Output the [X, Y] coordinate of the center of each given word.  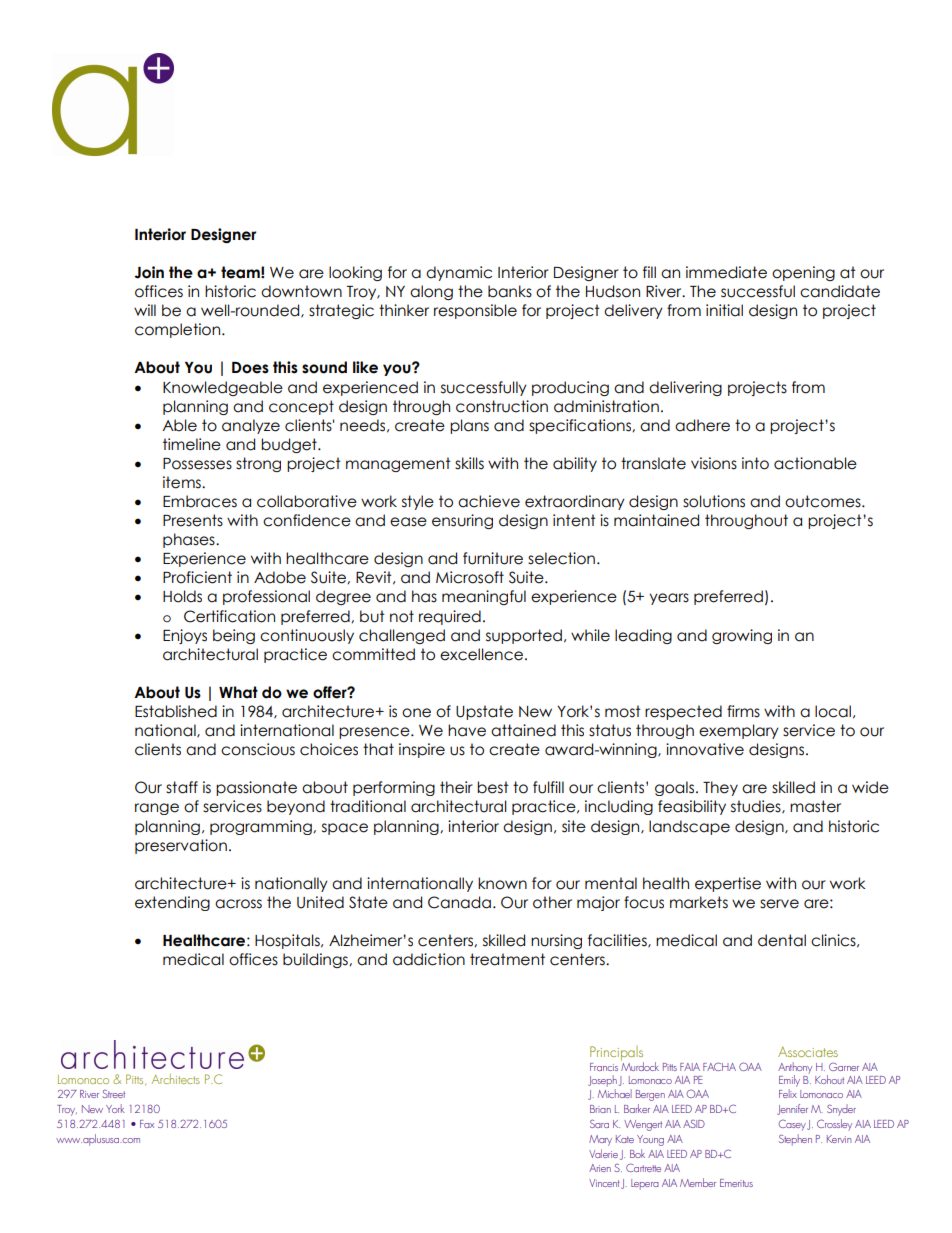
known [502, 883]
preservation [181, 846]
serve [779, 904]
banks [510, 291]
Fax [147, 1124]
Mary [600, 1140]
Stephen [795, 1140]
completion [177, 330]
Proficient [197, 577]
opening [803, 273]
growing [742, 636]
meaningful [484, 597]
